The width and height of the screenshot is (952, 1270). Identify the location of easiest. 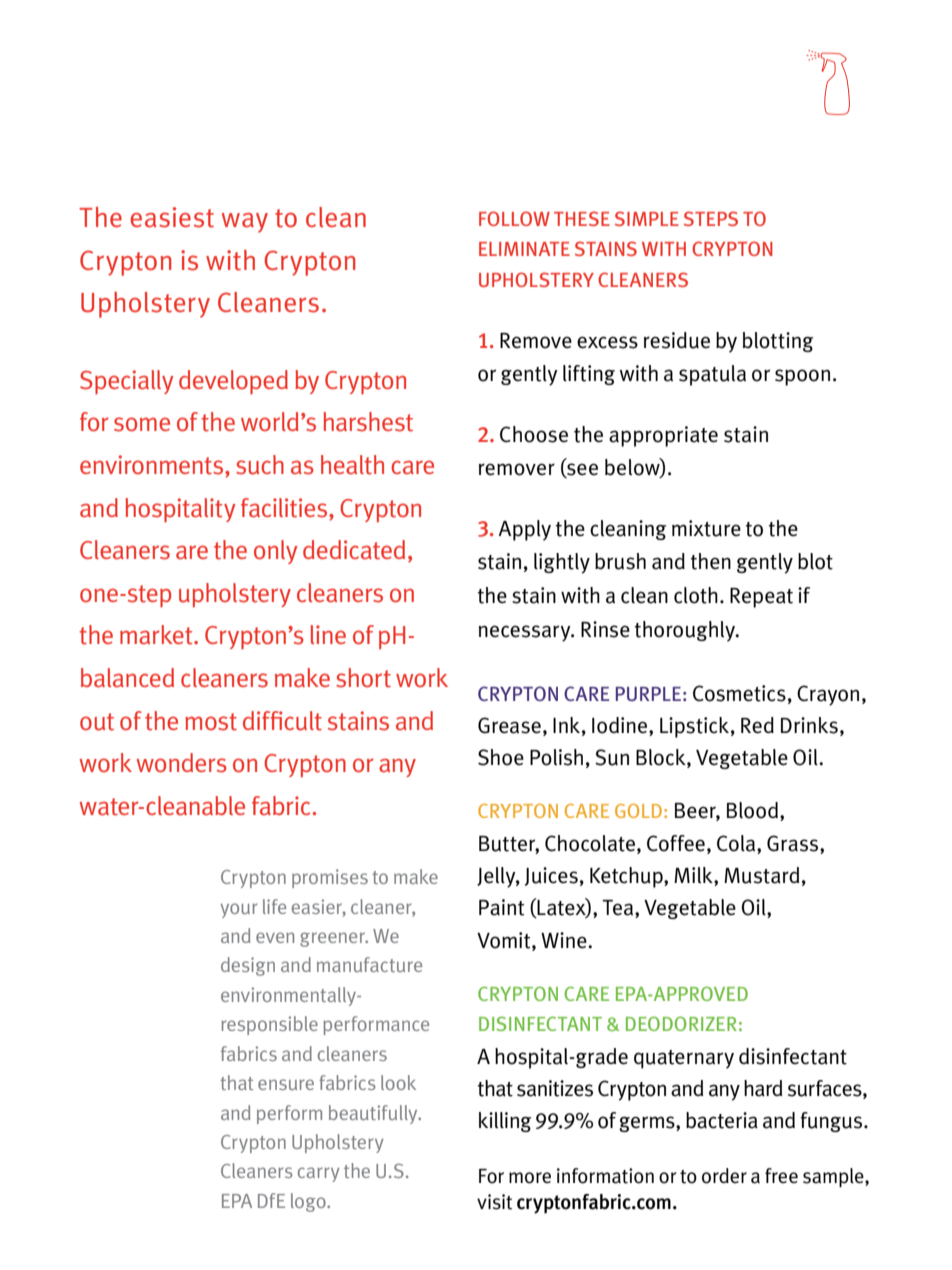
(172, 217).
